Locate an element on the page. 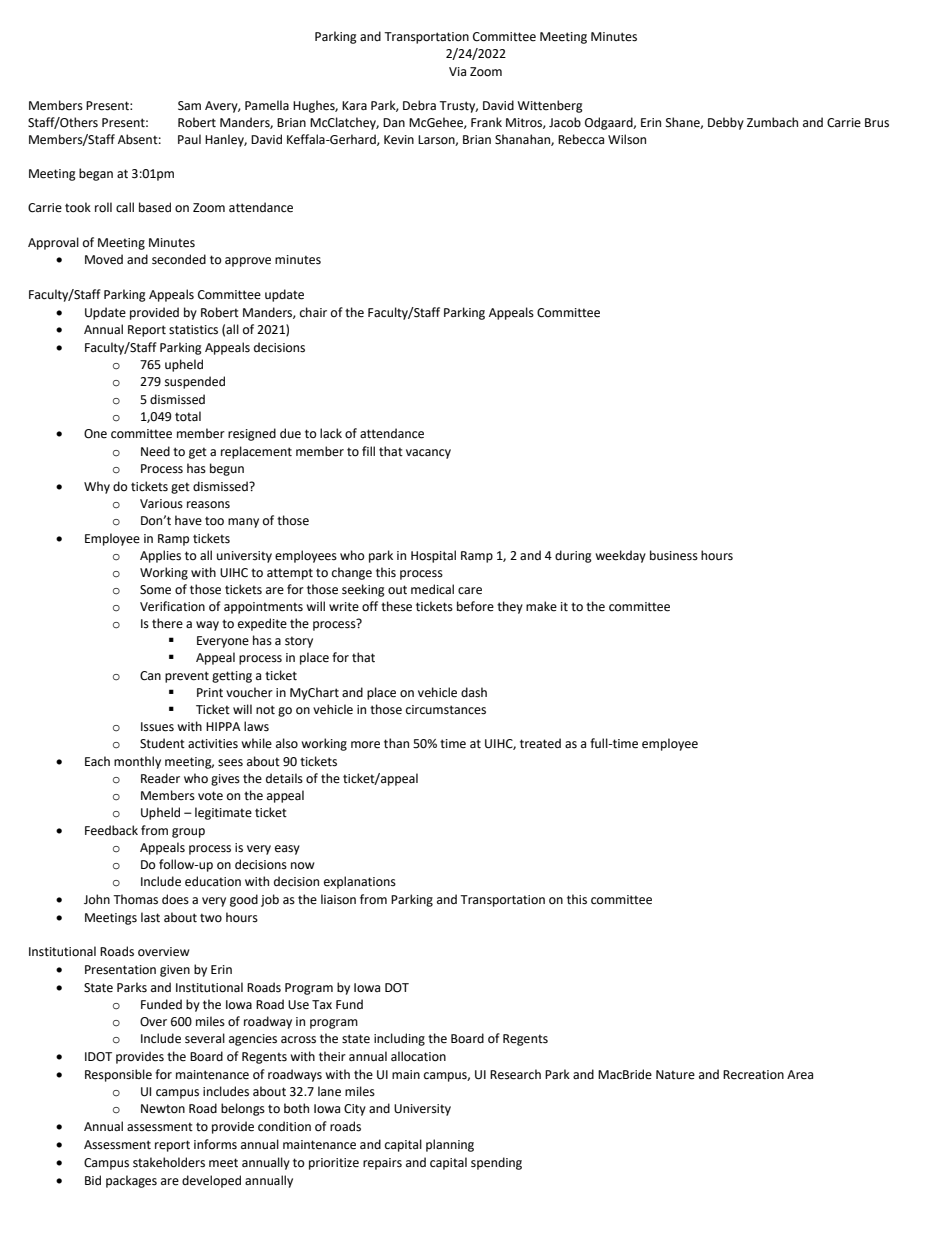  Debra is located at coordinates (419, 105).
